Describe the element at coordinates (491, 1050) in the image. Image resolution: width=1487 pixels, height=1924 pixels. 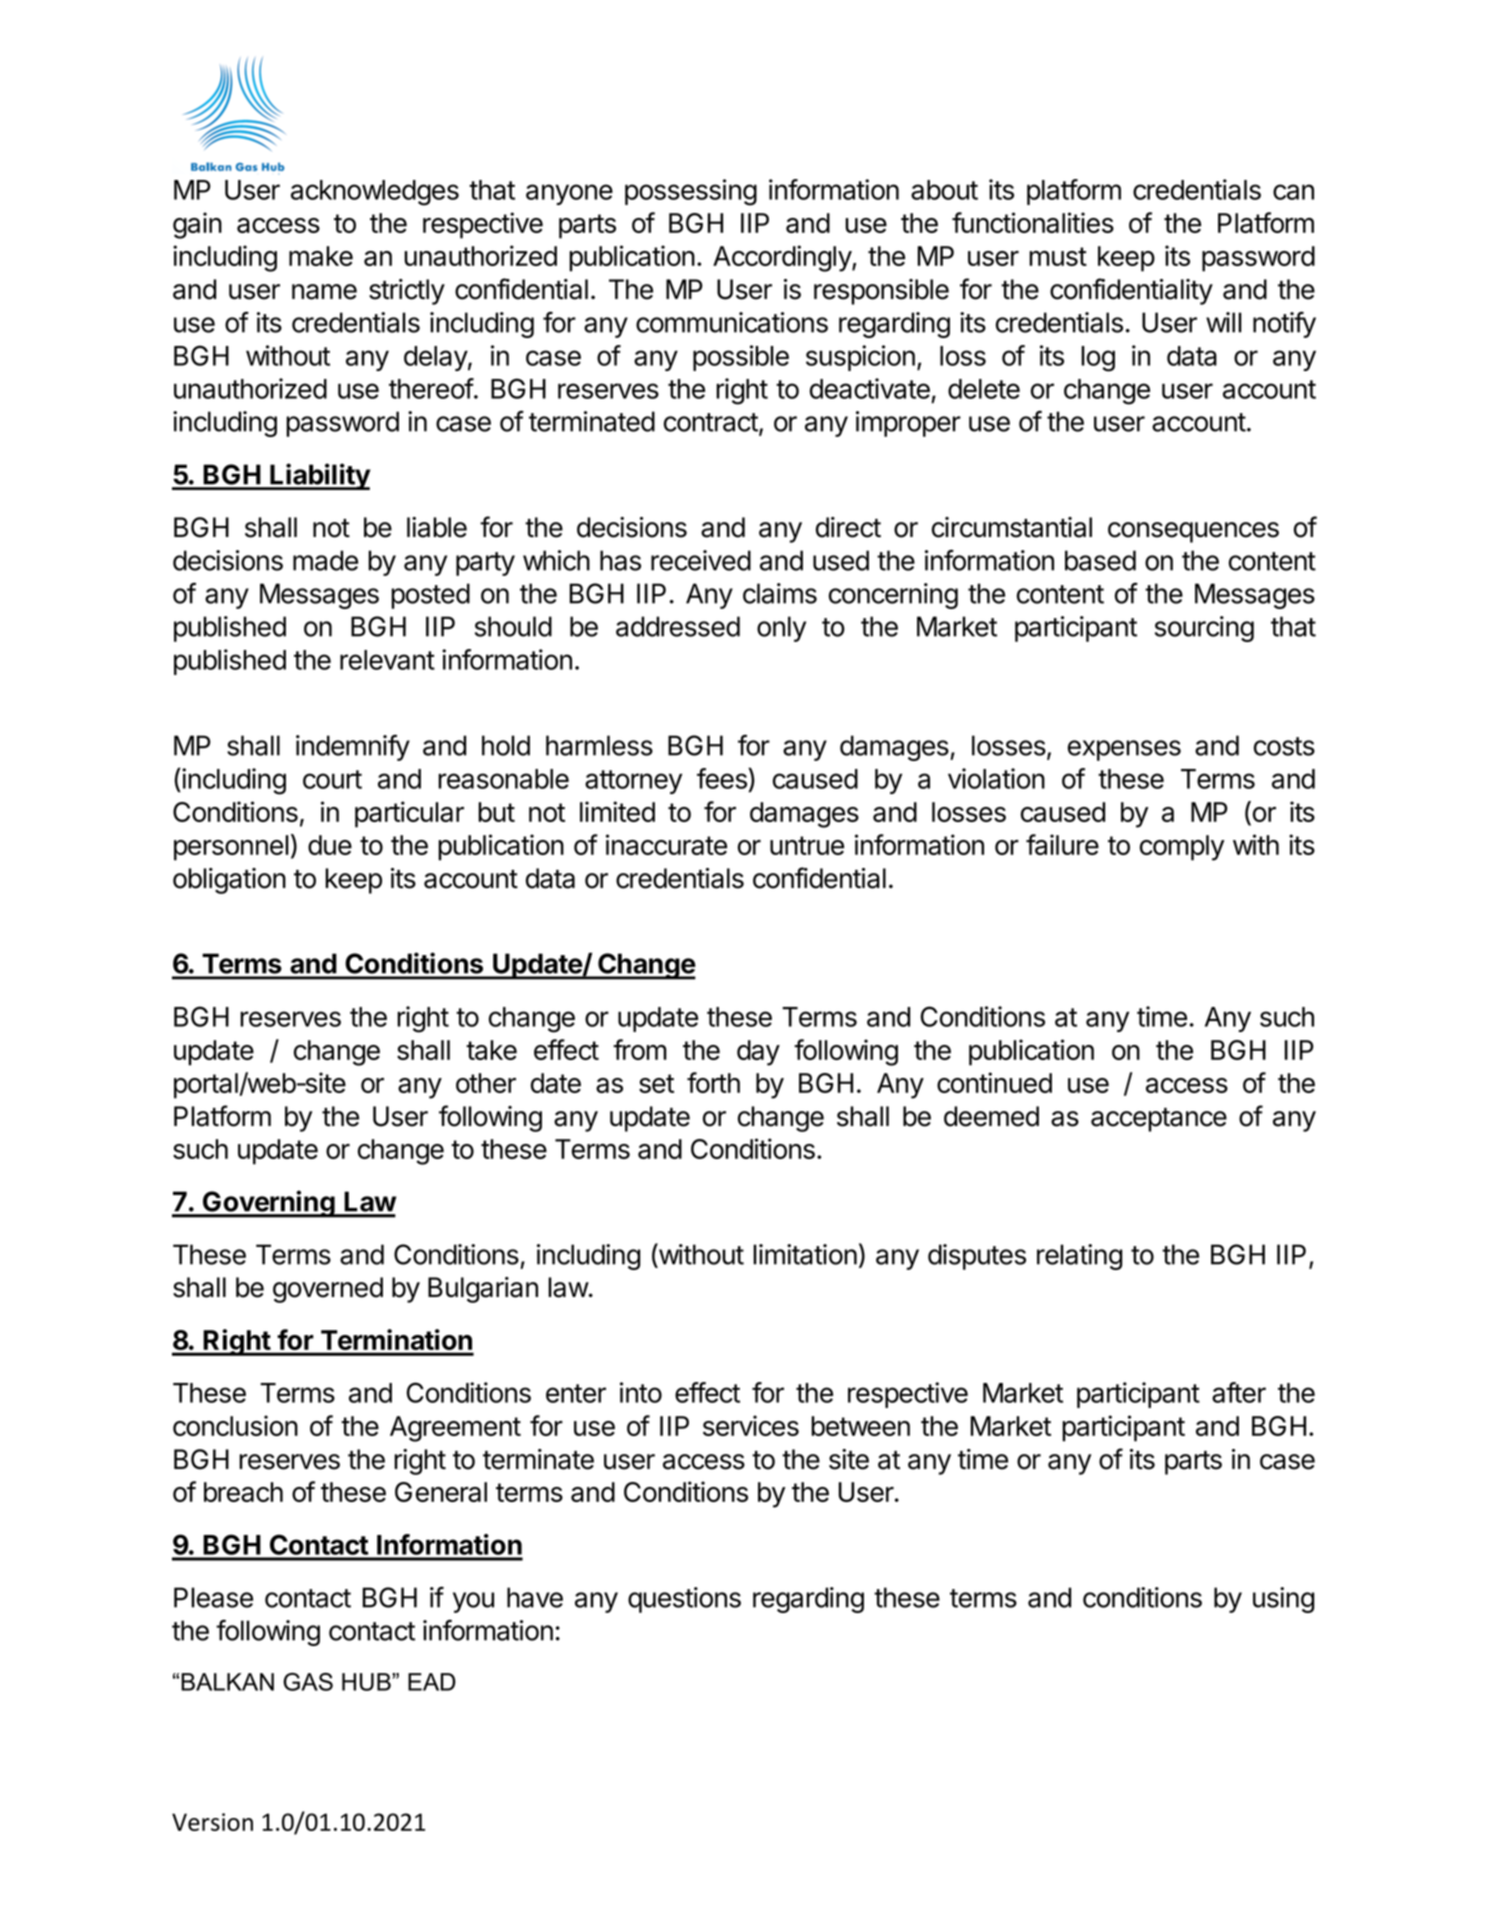
I see `take` at that location.
